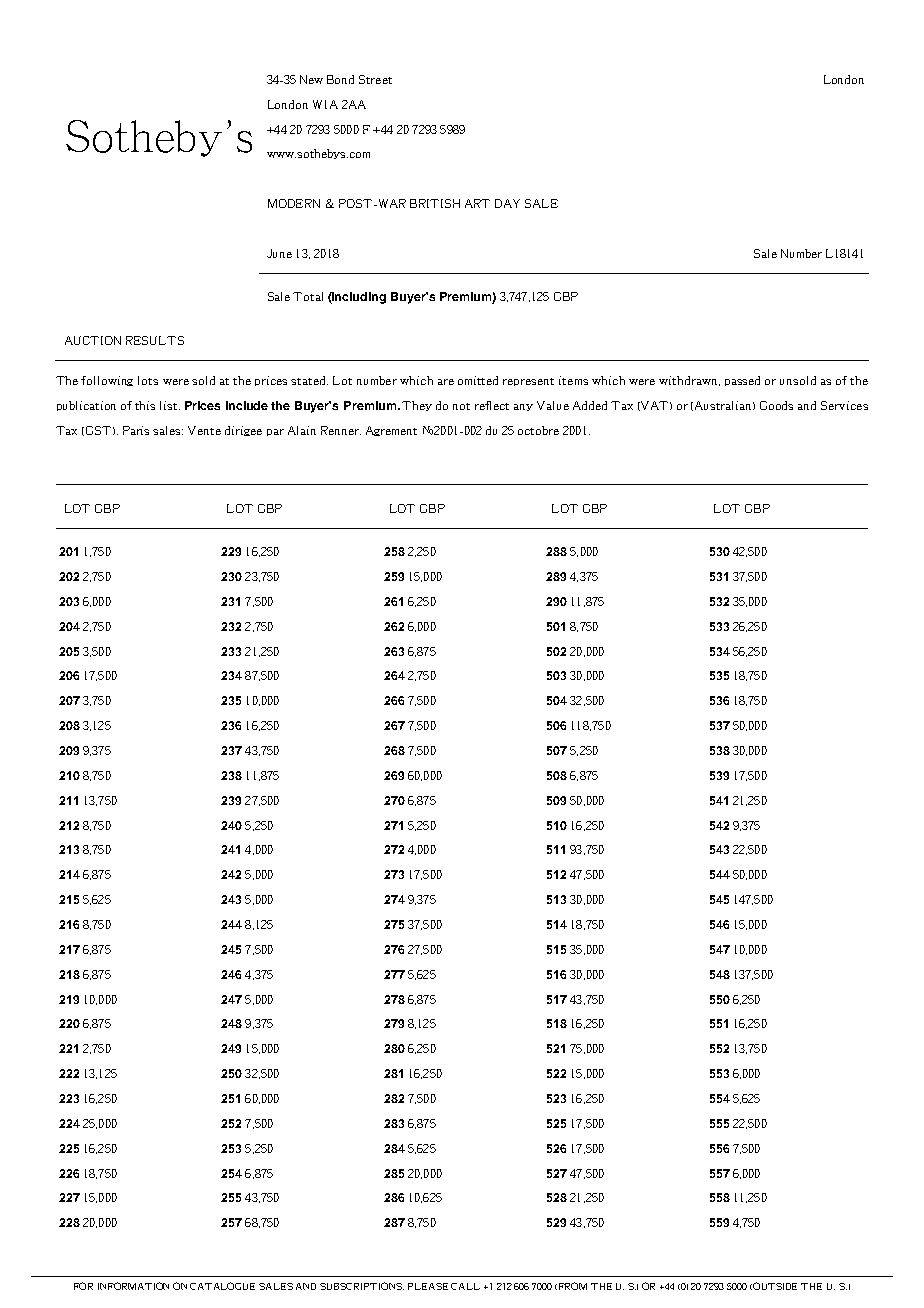 This image has height=1308, width=924. I want to click on list, so click(170, 405).
